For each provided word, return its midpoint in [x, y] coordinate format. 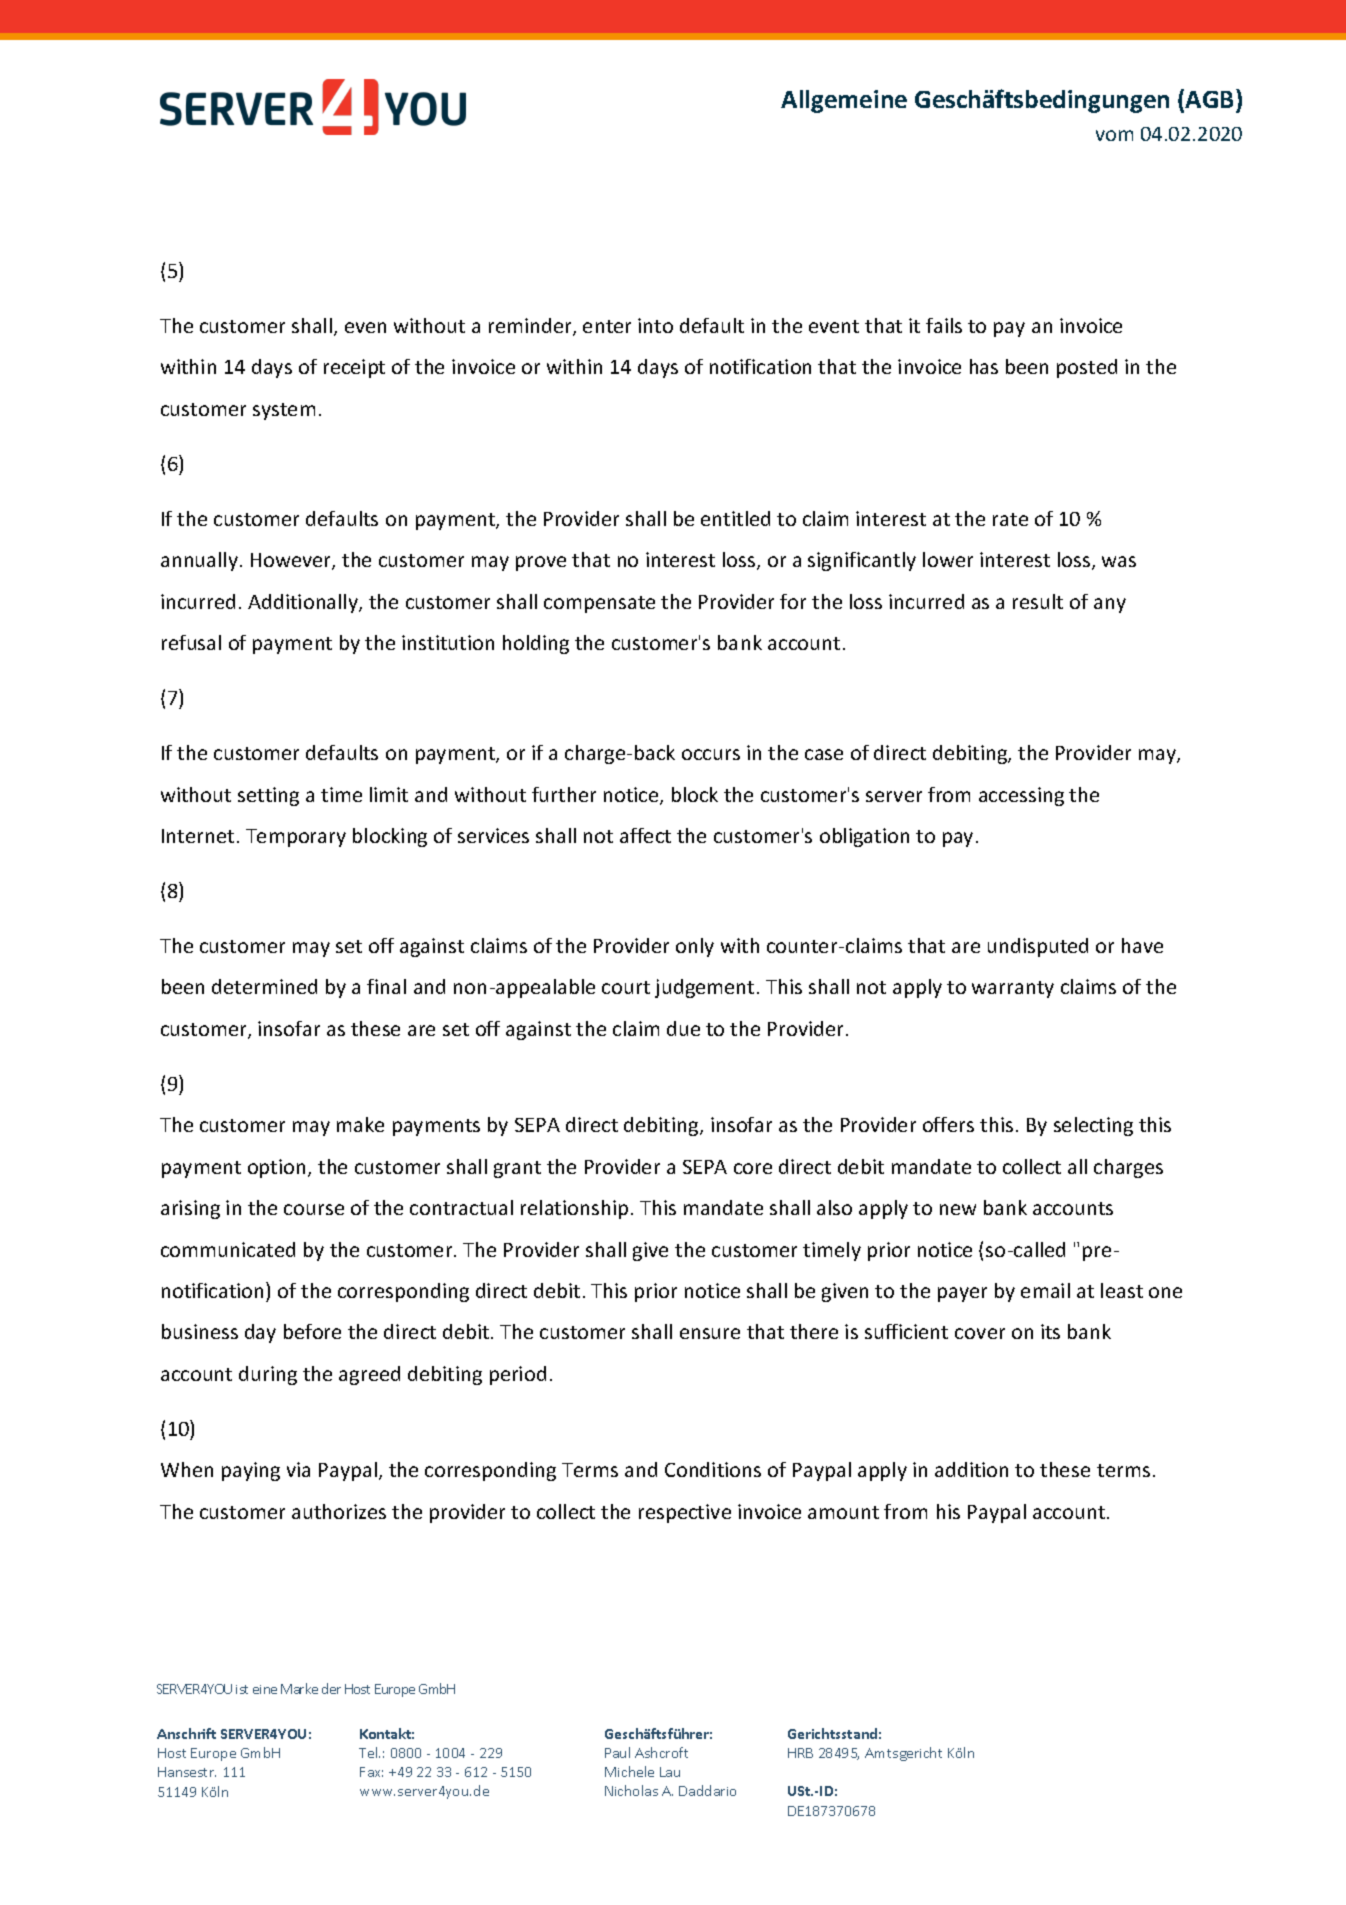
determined [264, 986]
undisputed [1038, 947]
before [312, 1331]
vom [1114, 135]
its [1050, 1331]
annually [199, 561]
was [1119, 561]
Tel [369, 1752]
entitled [735, 518]
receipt [354, 368]
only [695, 947]
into [655, 325]
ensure [710, 1333]
